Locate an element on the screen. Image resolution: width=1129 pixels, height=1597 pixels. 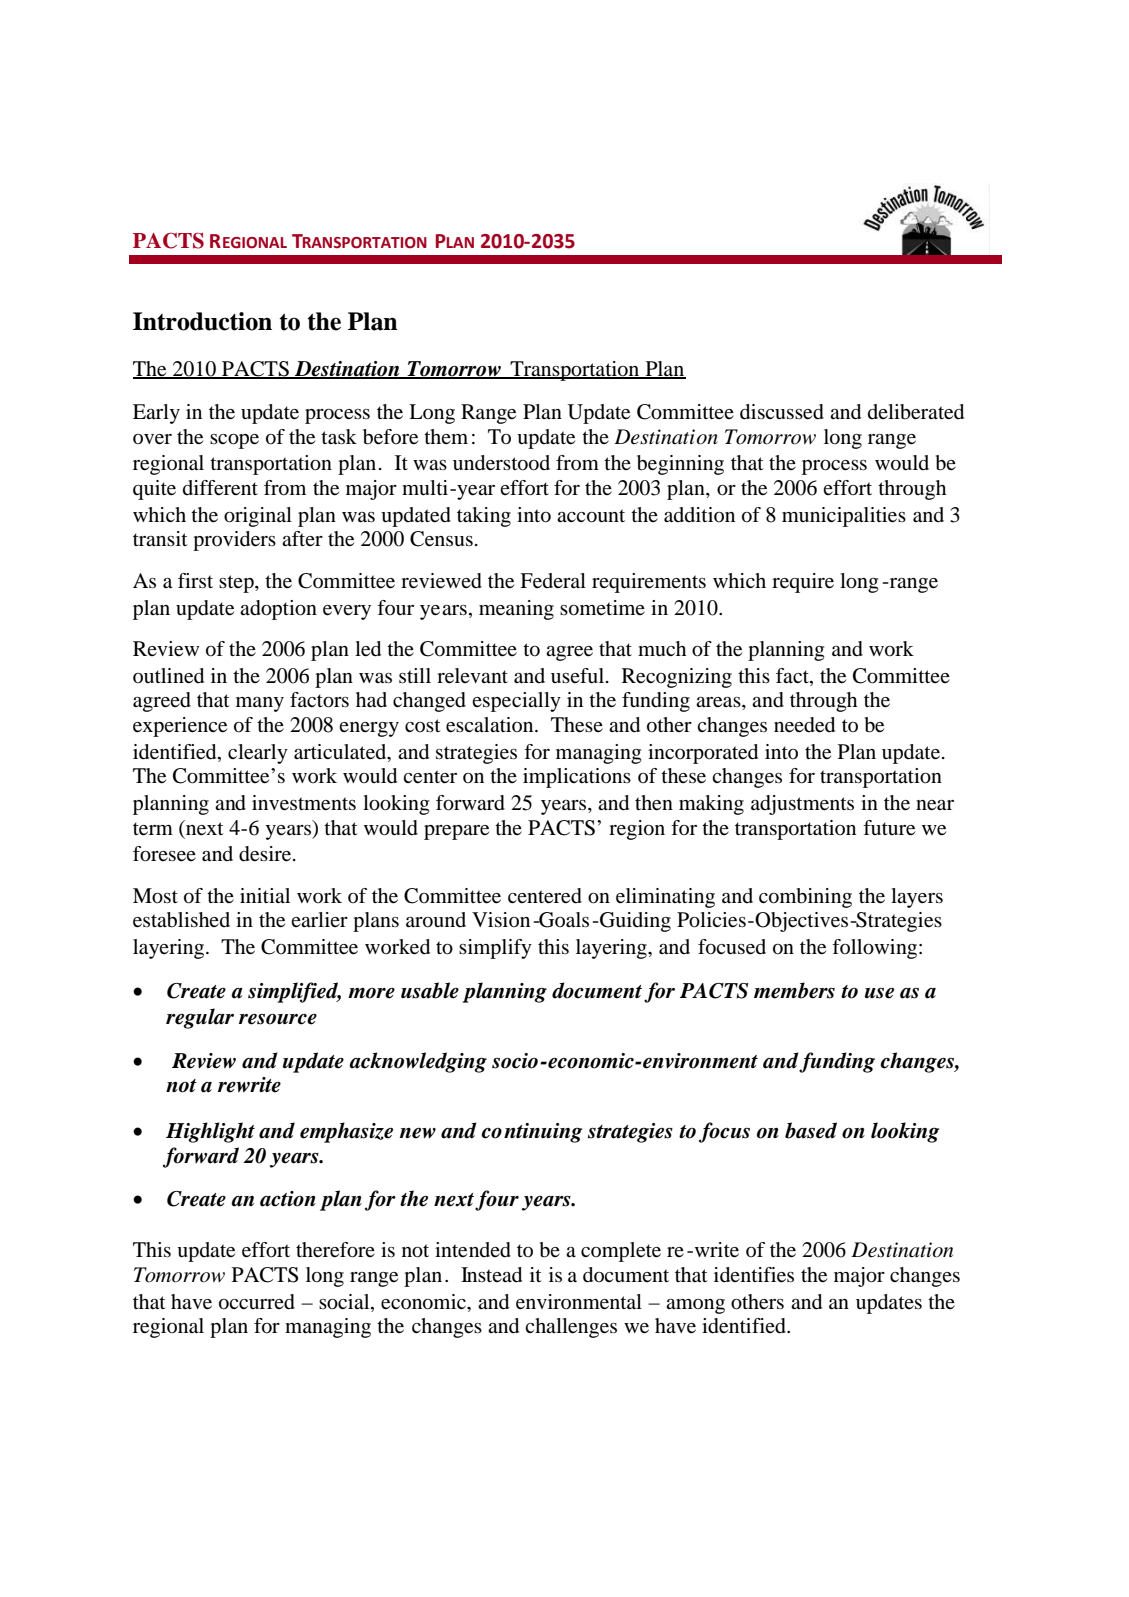
initial is located at coordinates (265, 895).
